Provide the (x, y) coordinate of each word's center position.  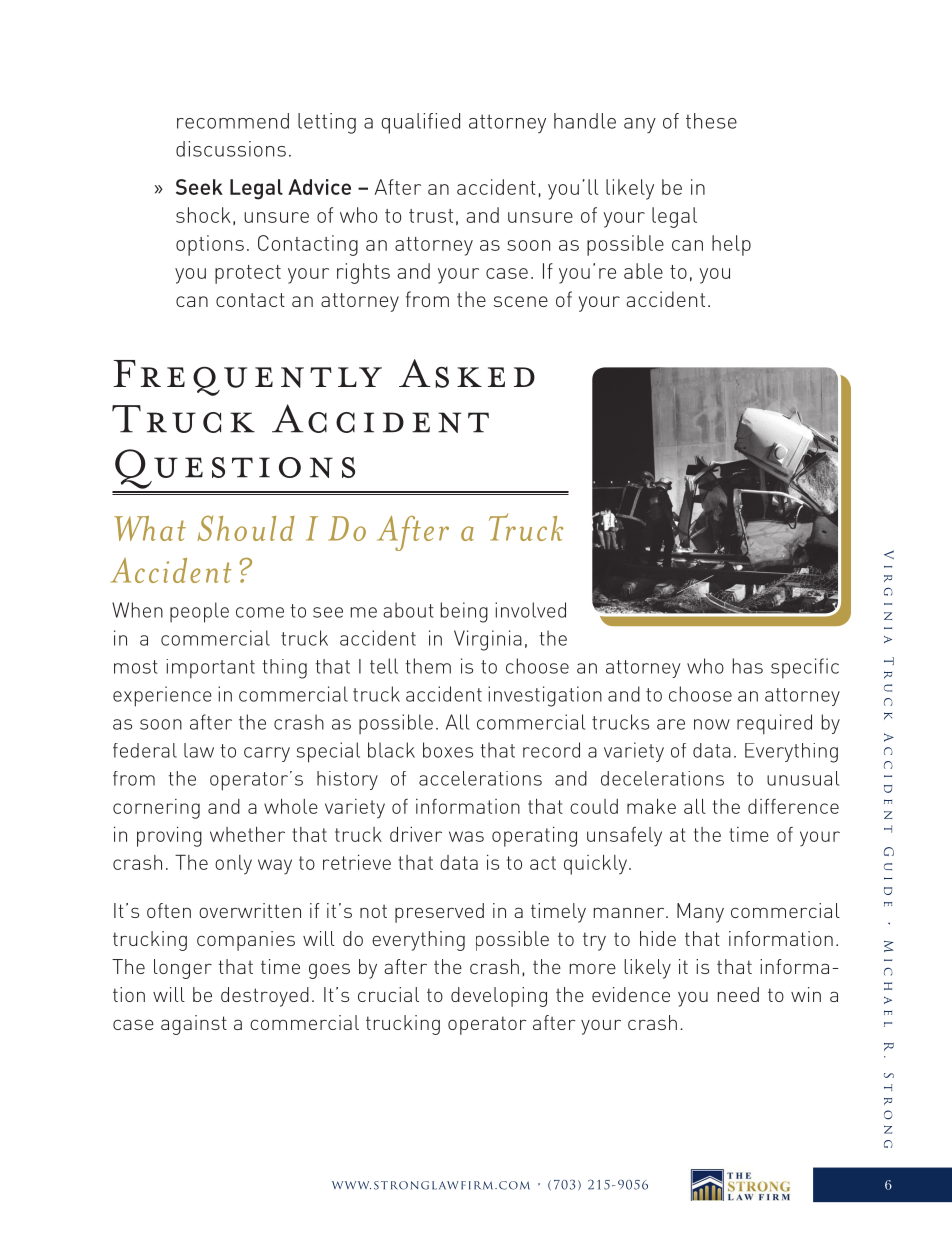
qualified (420, 123)
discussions (231, 149)
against (194, 1025)
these (711, 121)
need (738, 994)
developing (499, 997)
